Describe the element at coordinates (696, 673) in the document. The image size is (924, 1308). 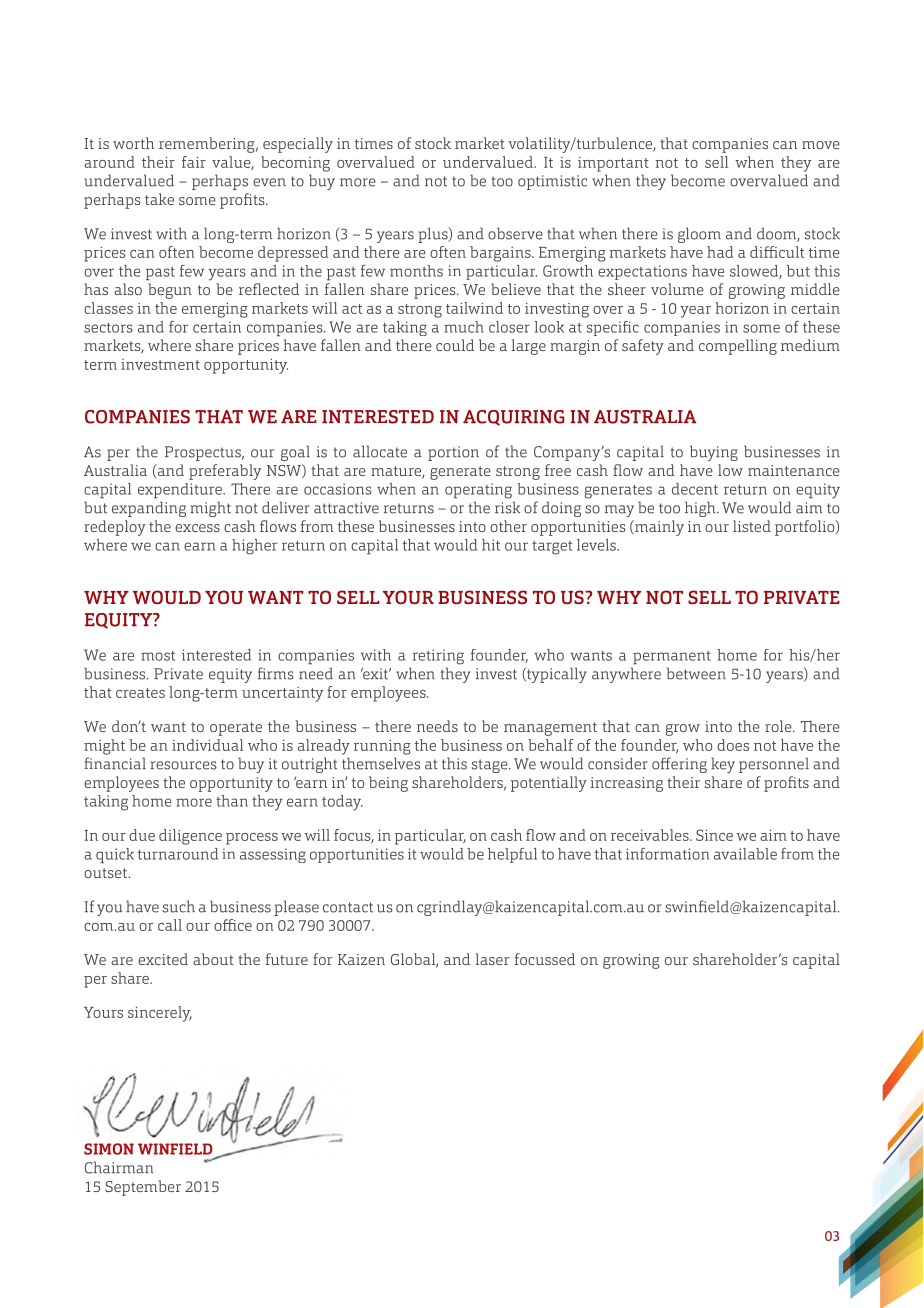
I see `between` at that location.
